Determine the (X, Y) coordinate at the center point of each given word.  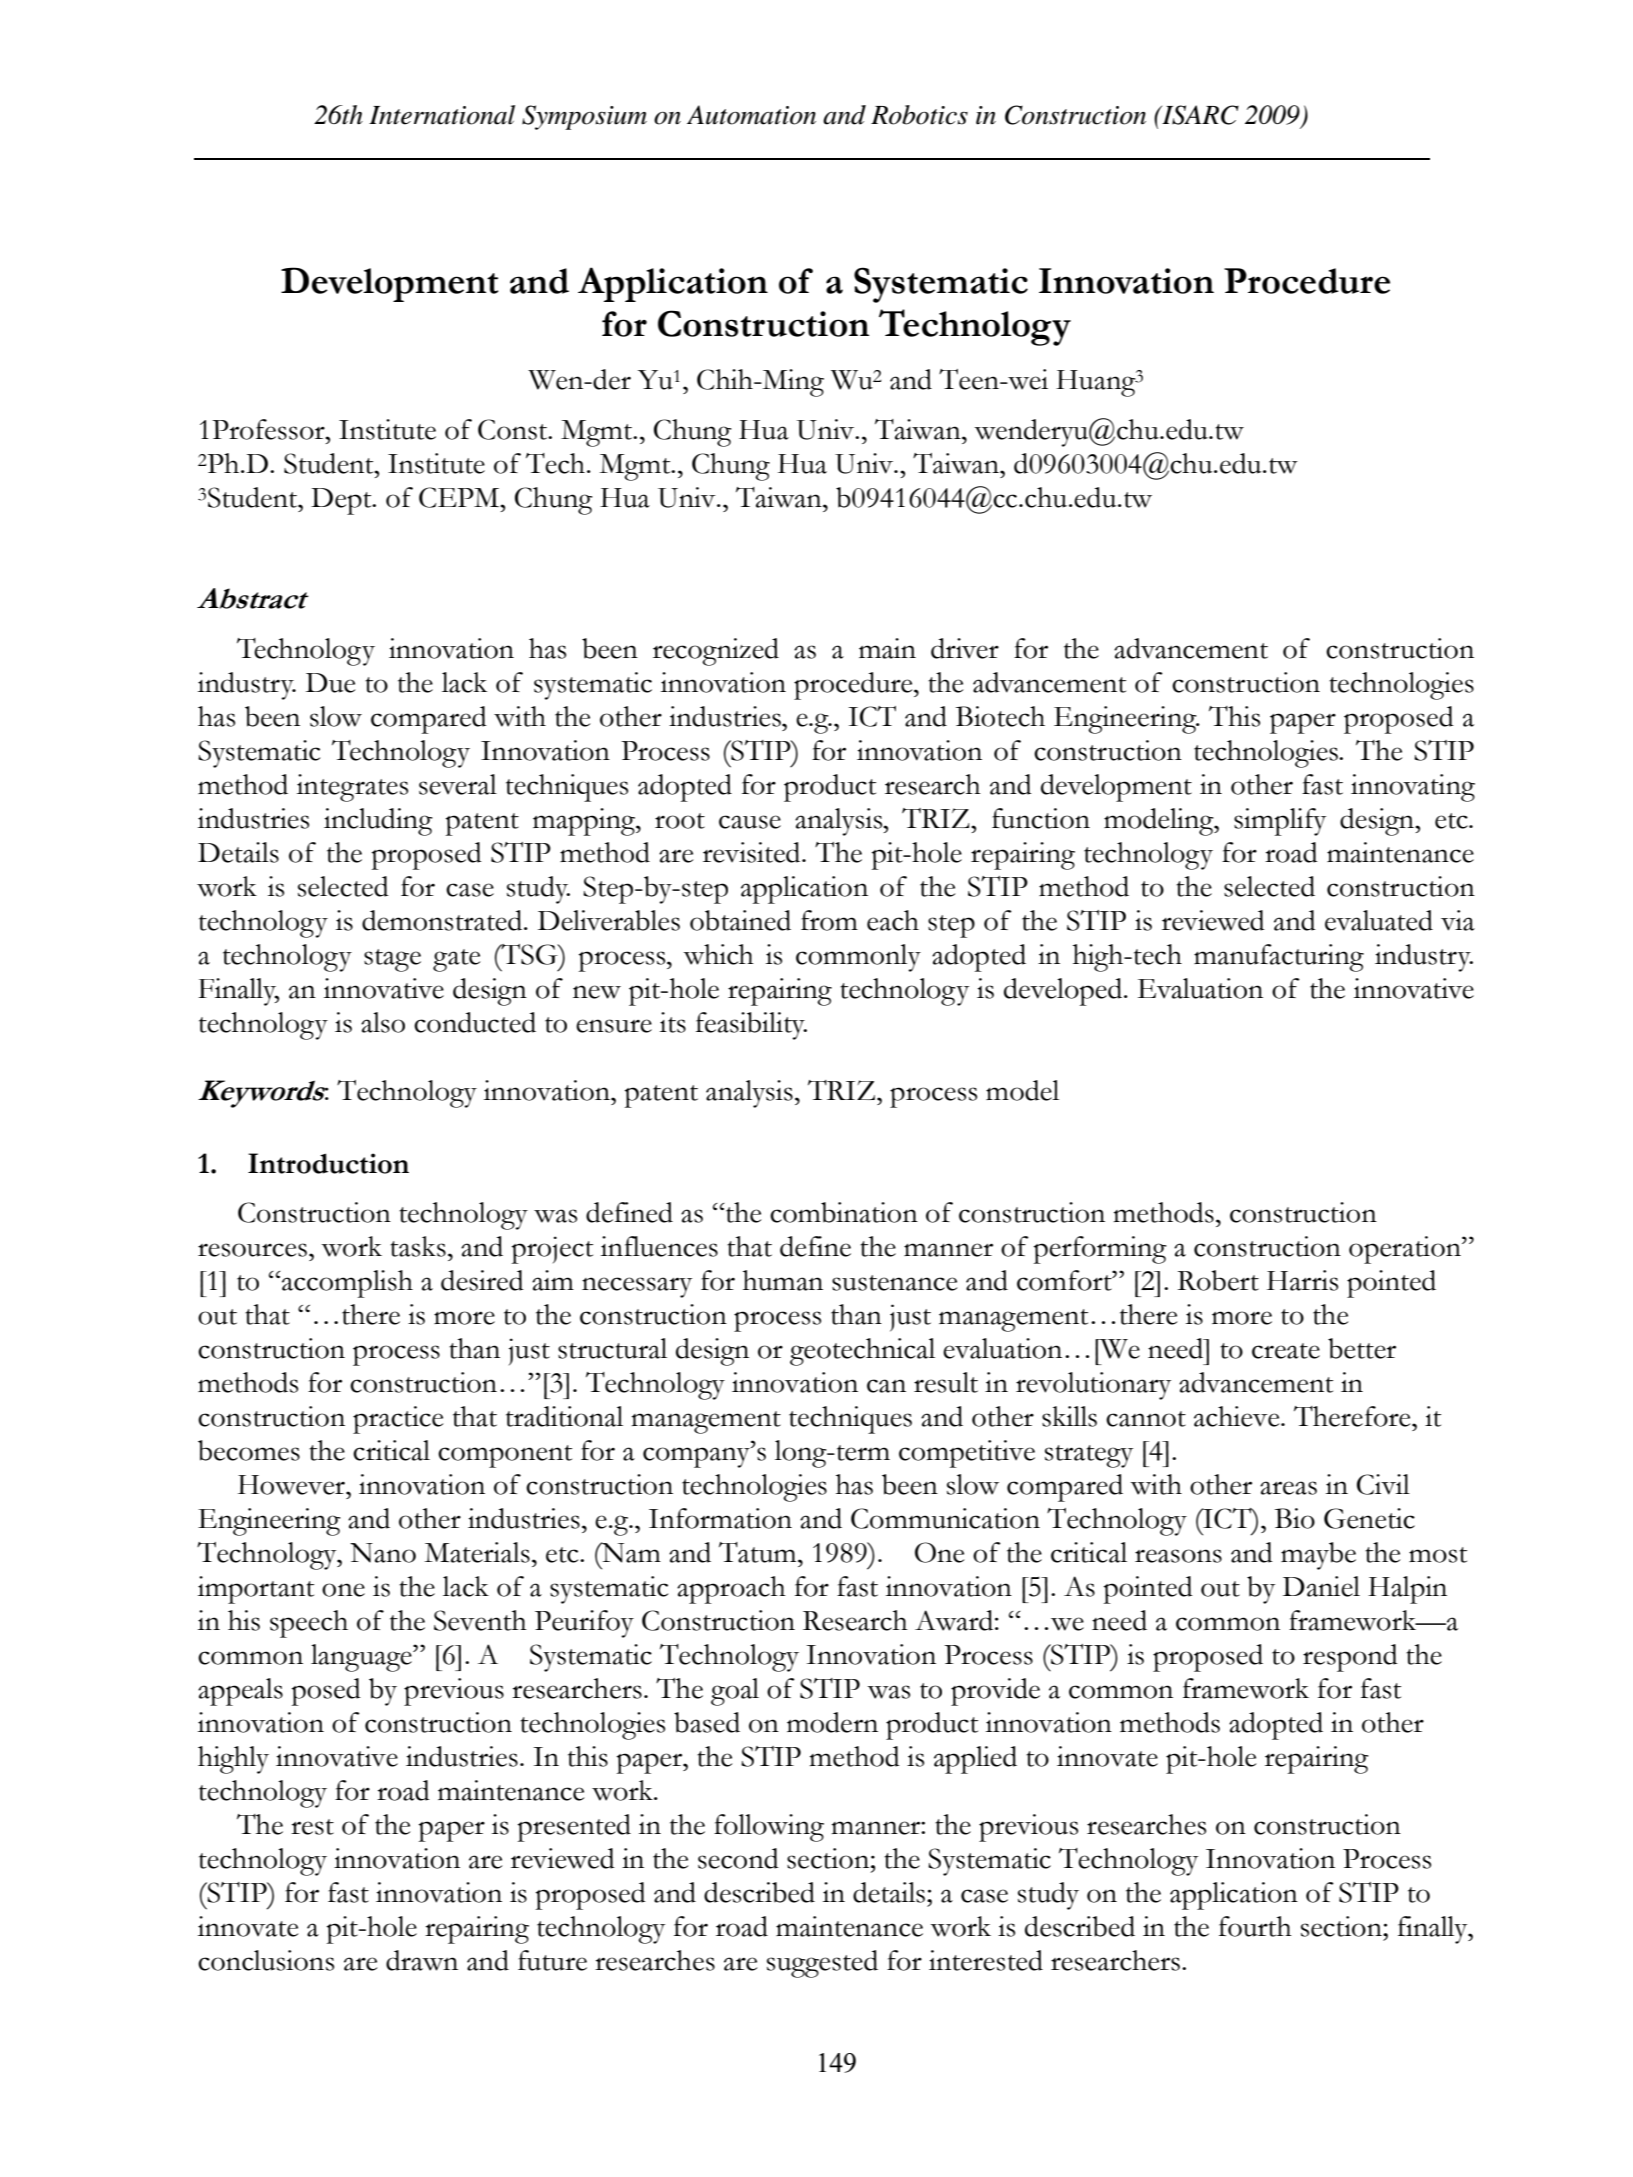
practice (398, 1420)
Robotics (919, 115)
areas (1288, 1488)
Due (330, 683)
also (383, 1022)
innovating (1413, 788)
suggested (822, 1964)
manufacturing (1279, 958)
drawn (422, 1960)
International (442, 115)
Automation (751, 115)
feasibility (751, 1026)
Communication (945, 1518)
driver (965, 648)
